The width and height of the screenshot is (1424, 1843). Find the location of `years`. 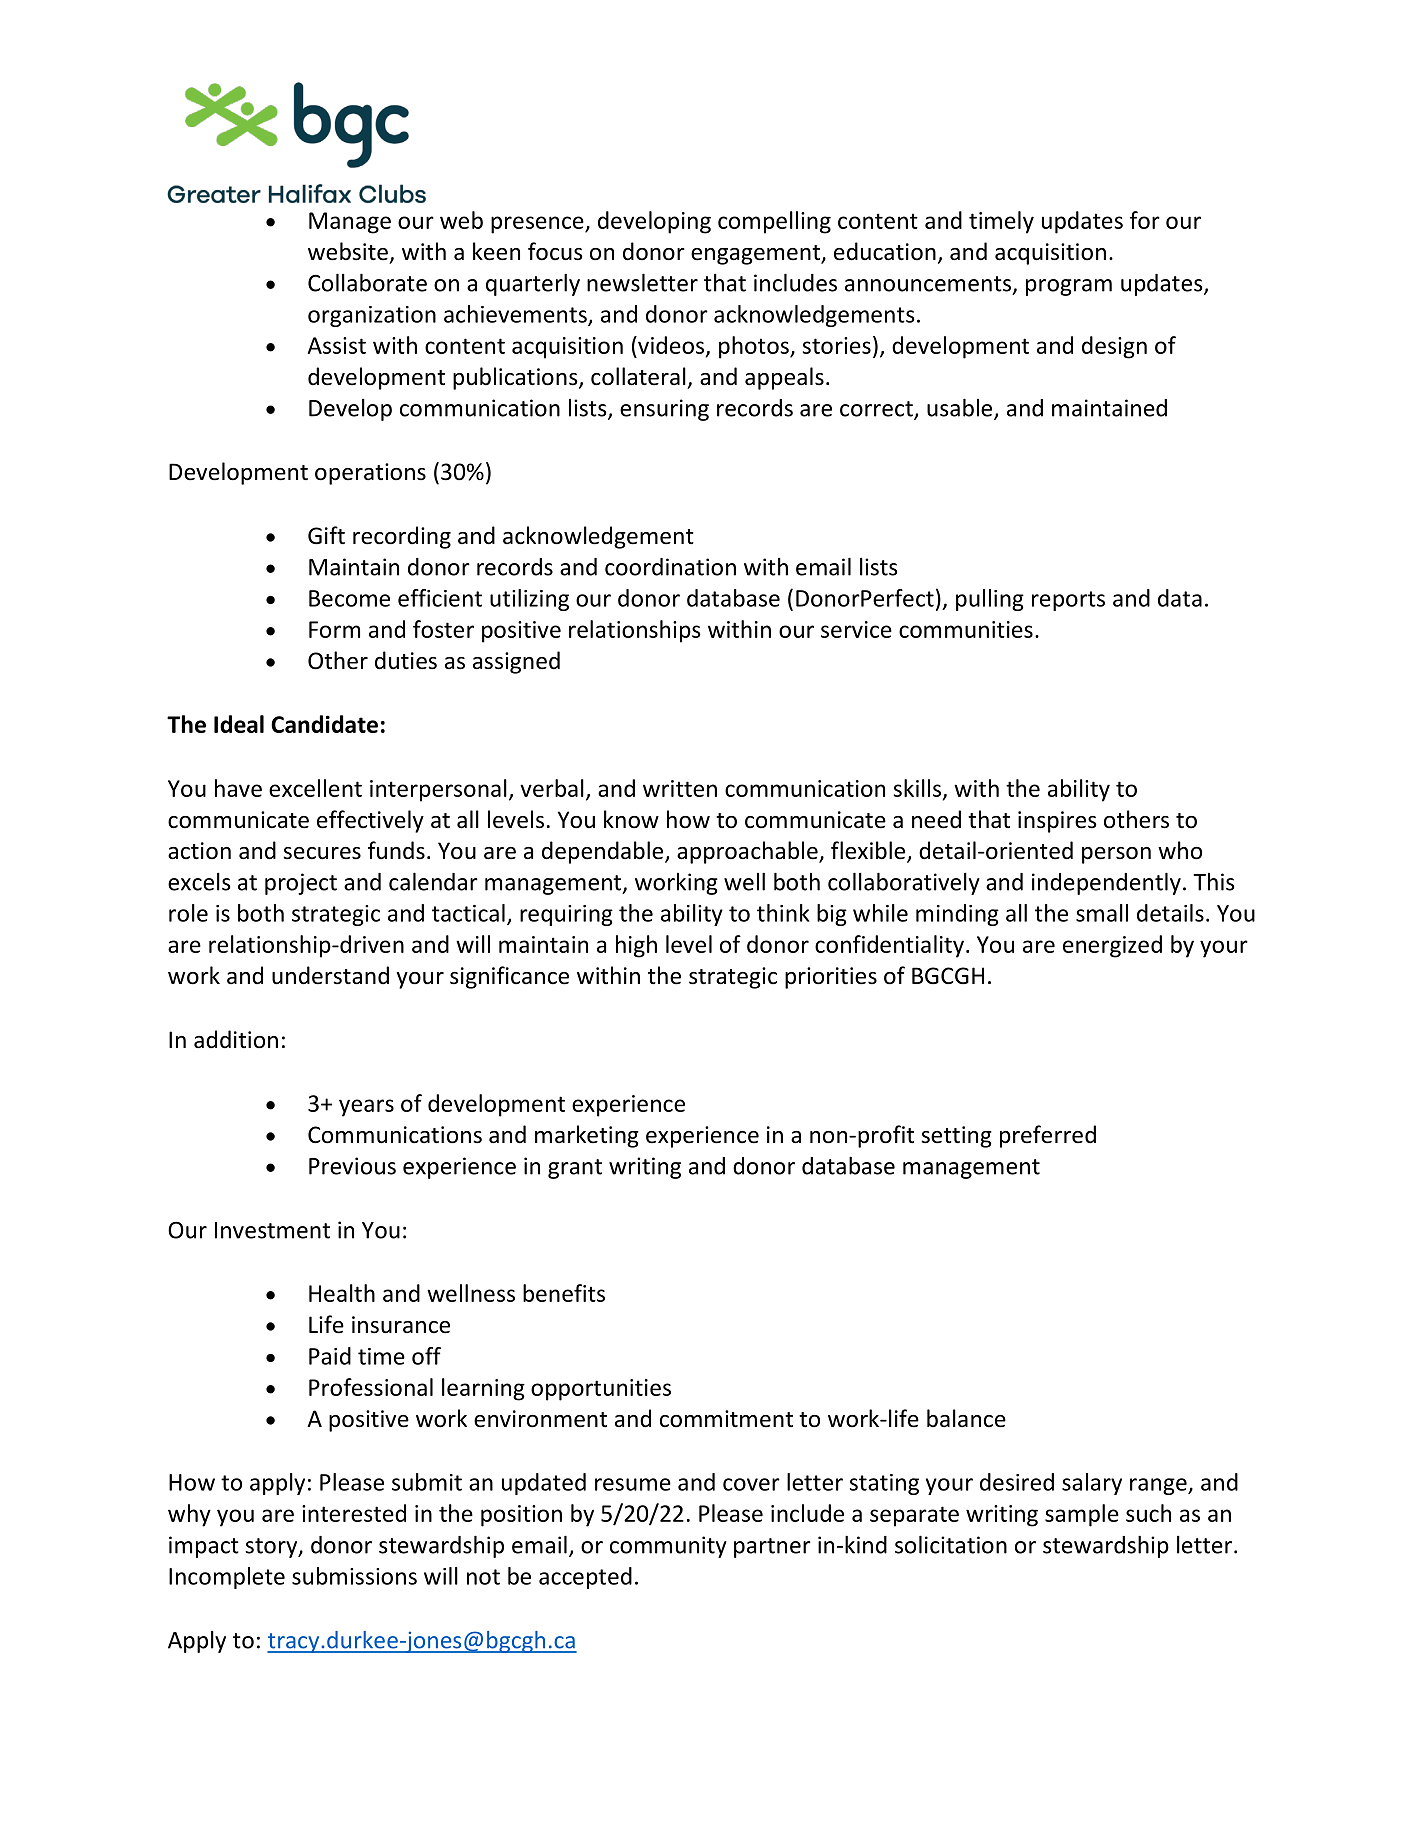

years is located at coordinates (366, 1108).
